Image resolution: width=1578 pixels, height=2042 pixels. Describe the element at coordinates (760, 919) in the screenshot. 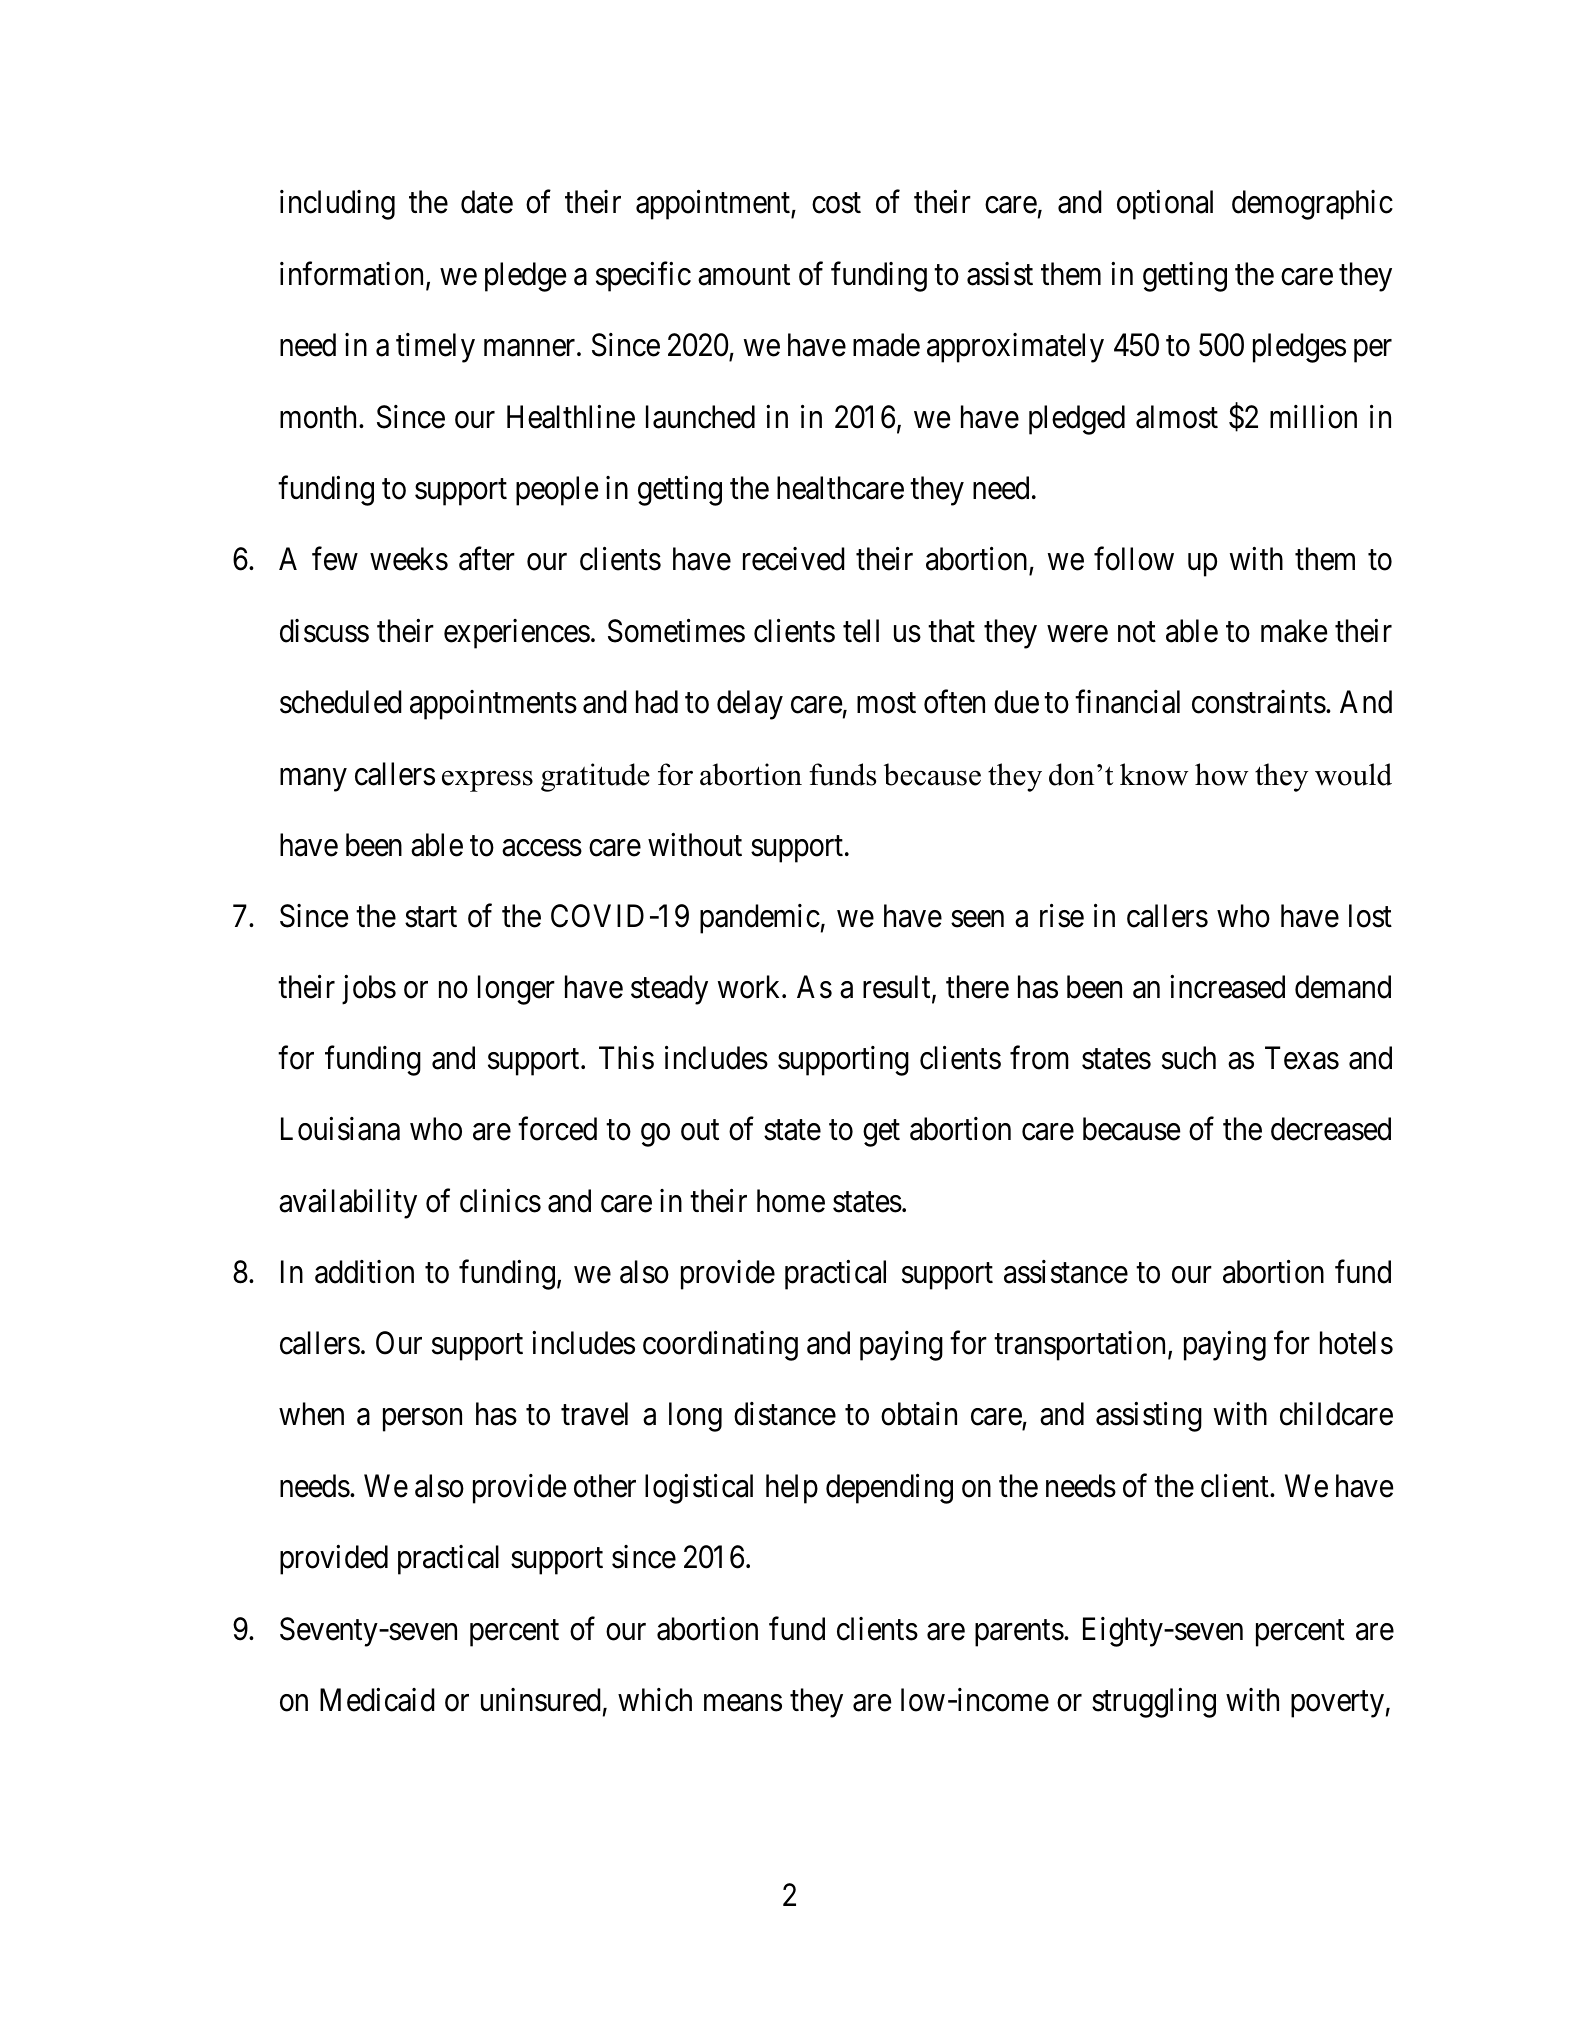

I see `pandemic` at that location.
